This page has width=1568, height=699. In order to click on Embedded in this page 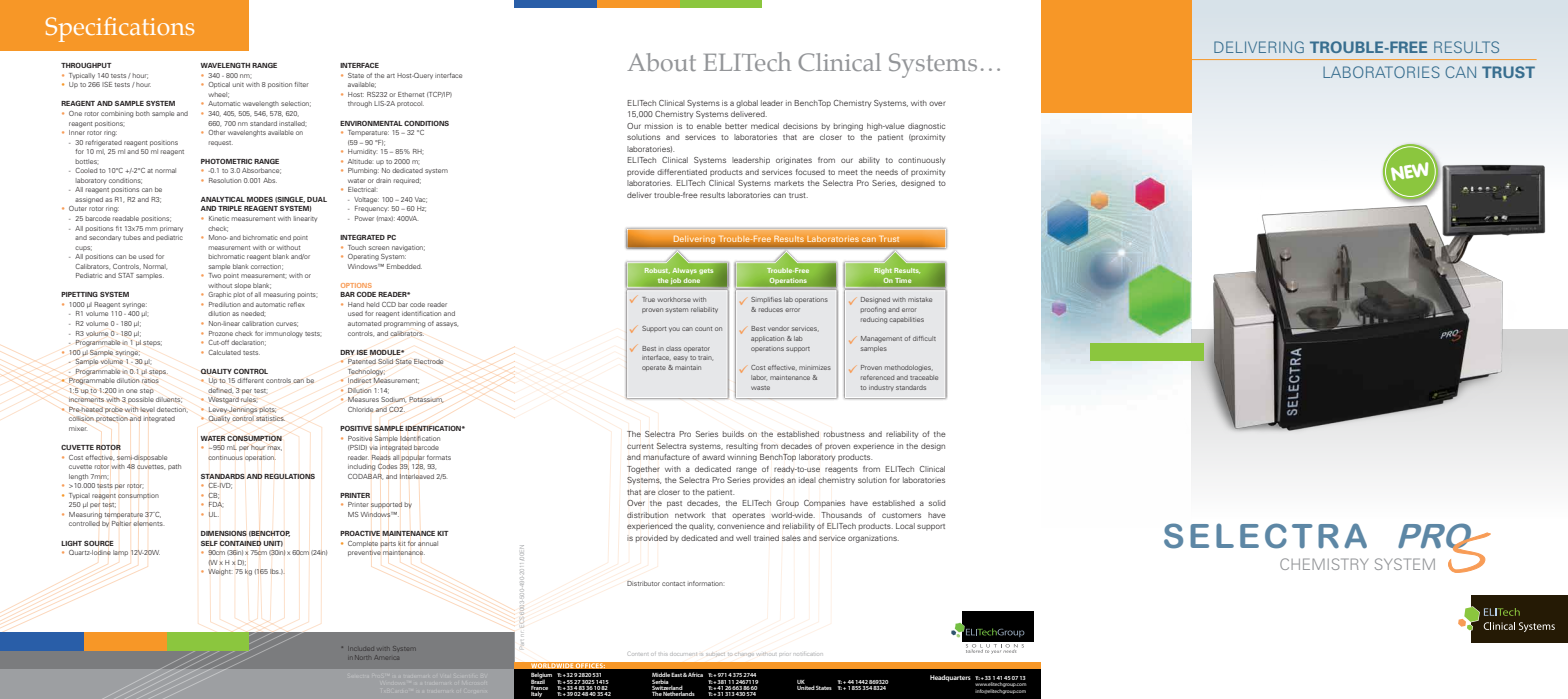, I will do `click(404, 266)`.
